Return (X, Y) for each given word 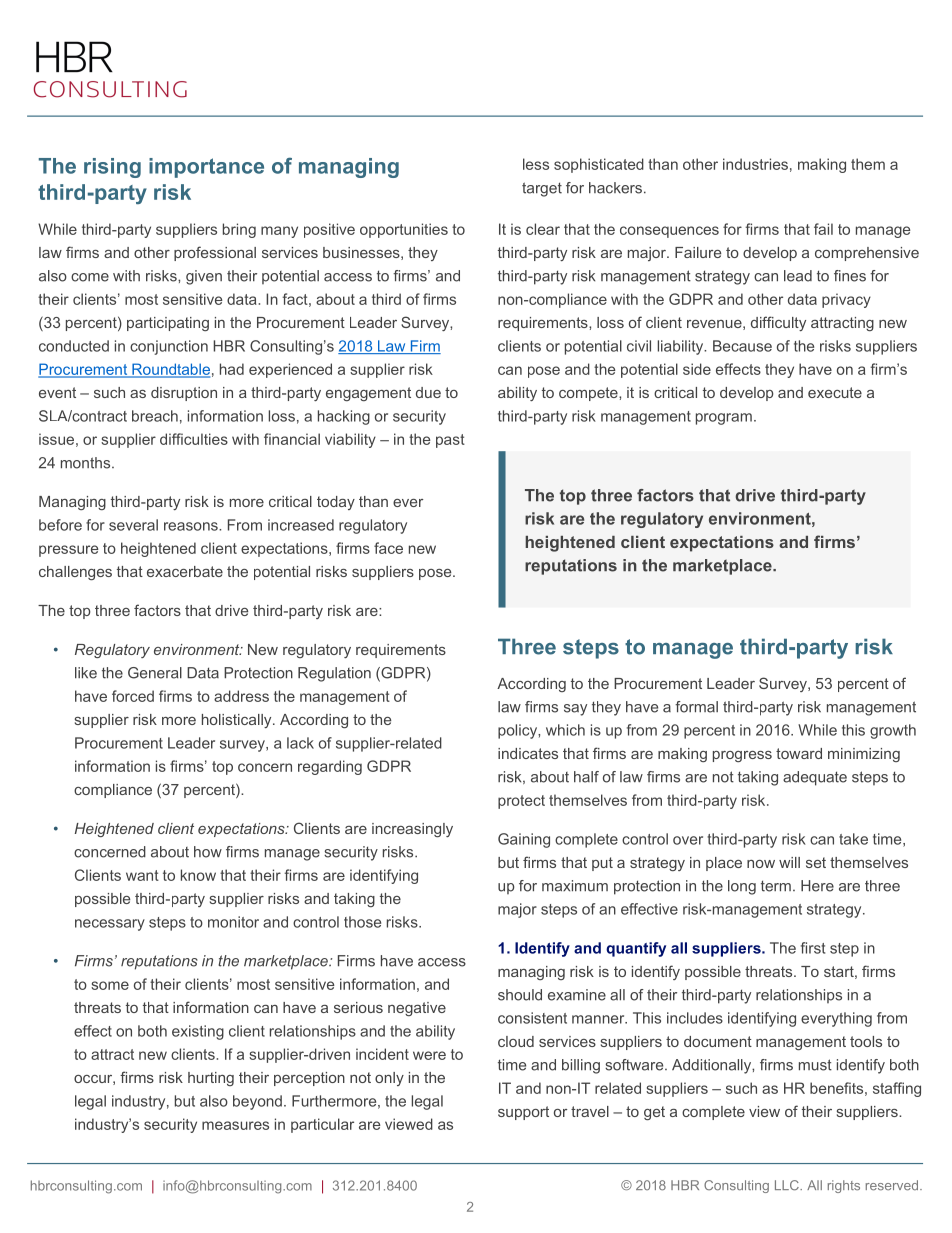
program (724, 419)
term (776, 886)
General (155, 673)
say (575, 710)
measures (235, 1125)
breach (155, 416)
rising (112, 168)
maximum (575, 886)
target (542, 189)
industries (755, 164)
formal (696, 707)
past (450, 441)
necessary (110, 925)
